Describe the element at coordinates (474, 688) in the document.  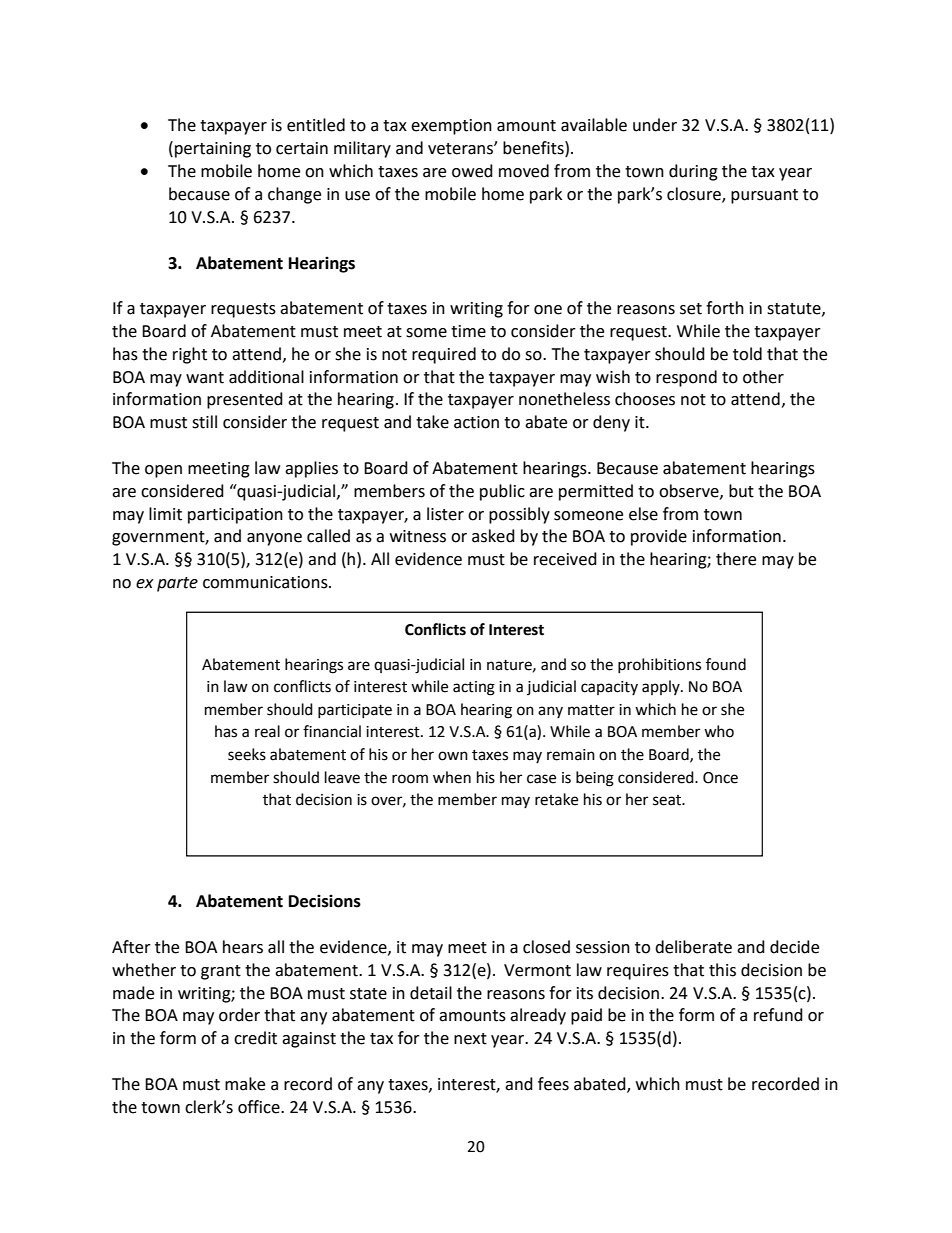
I see `acting` at that location.
